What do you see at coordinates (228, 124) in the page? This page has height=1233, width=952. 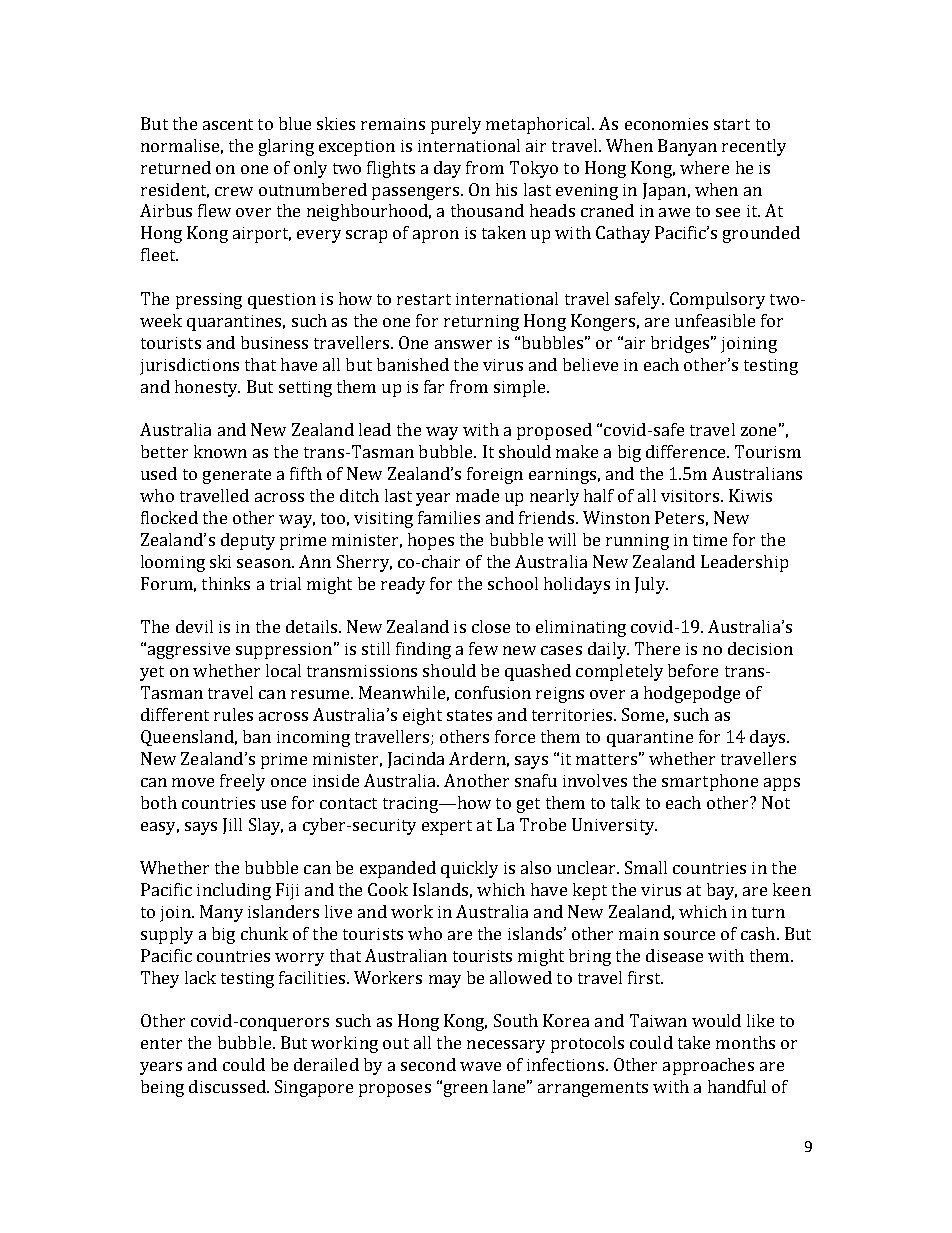 I see `ascent` at bounding box center [228, 124].
